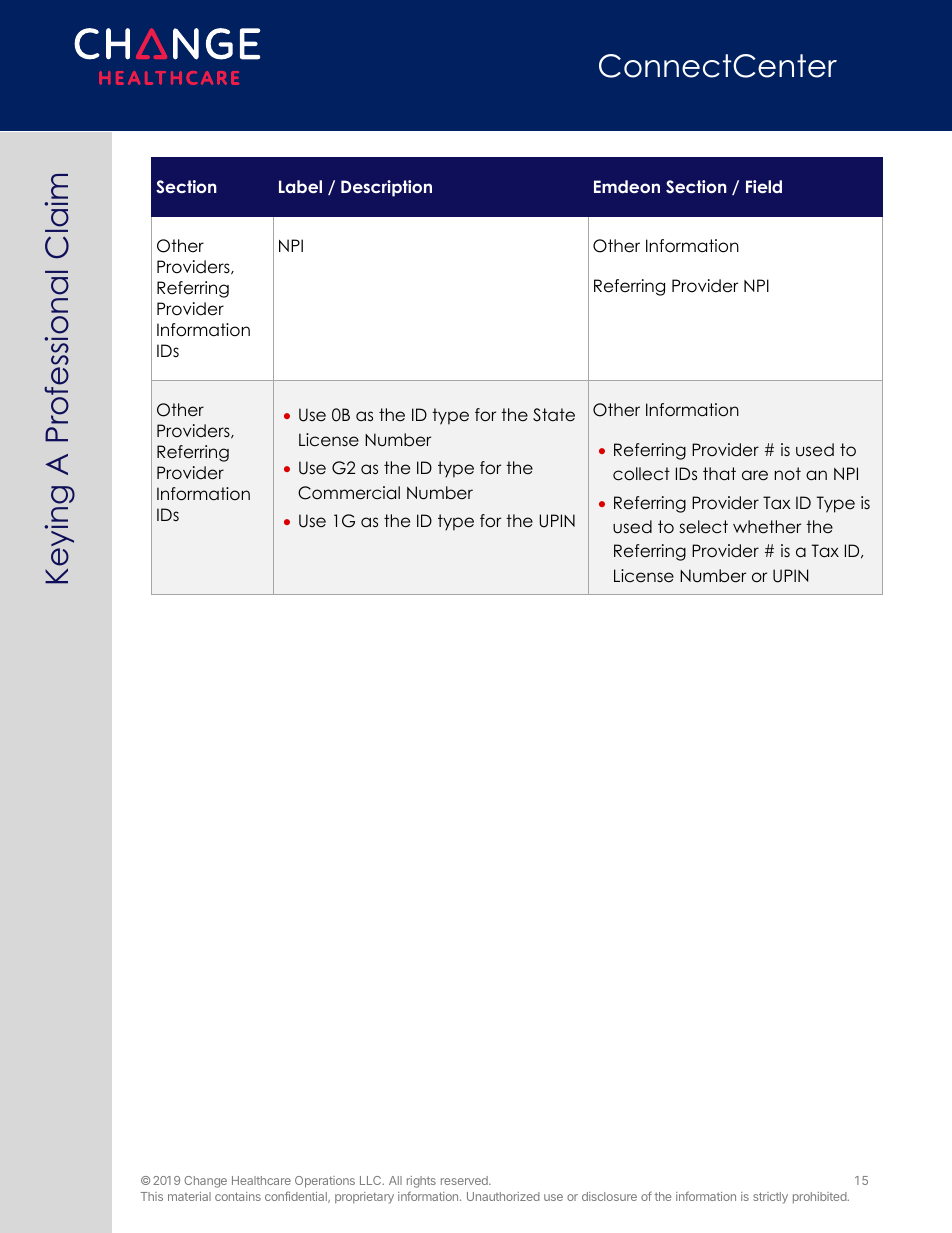  I want to click on Commercial, so click(349, 493).
